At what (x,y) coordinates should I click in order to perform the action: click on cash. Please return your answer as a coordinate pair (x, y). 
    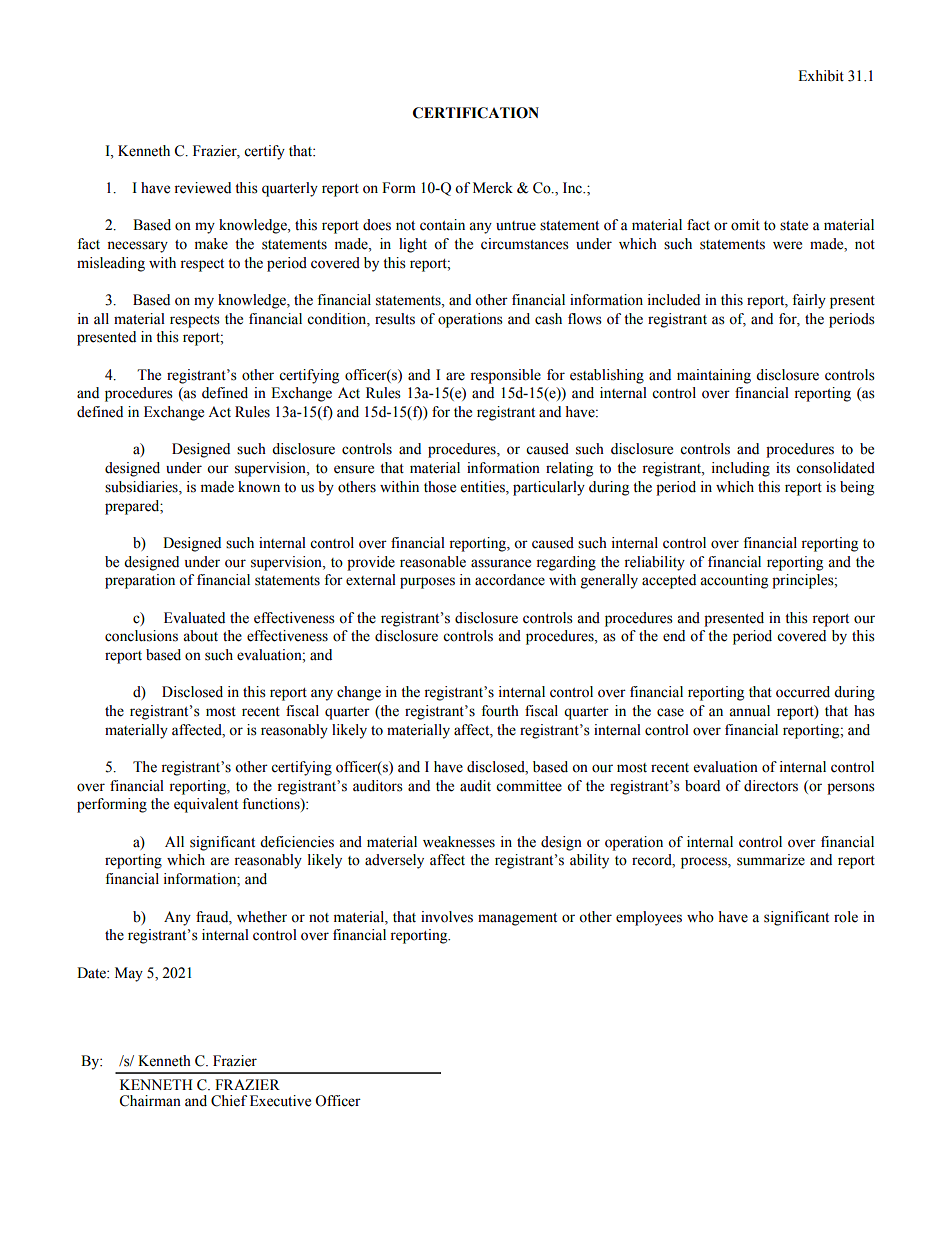
    Looking at the image, I should click on (548, 319).
